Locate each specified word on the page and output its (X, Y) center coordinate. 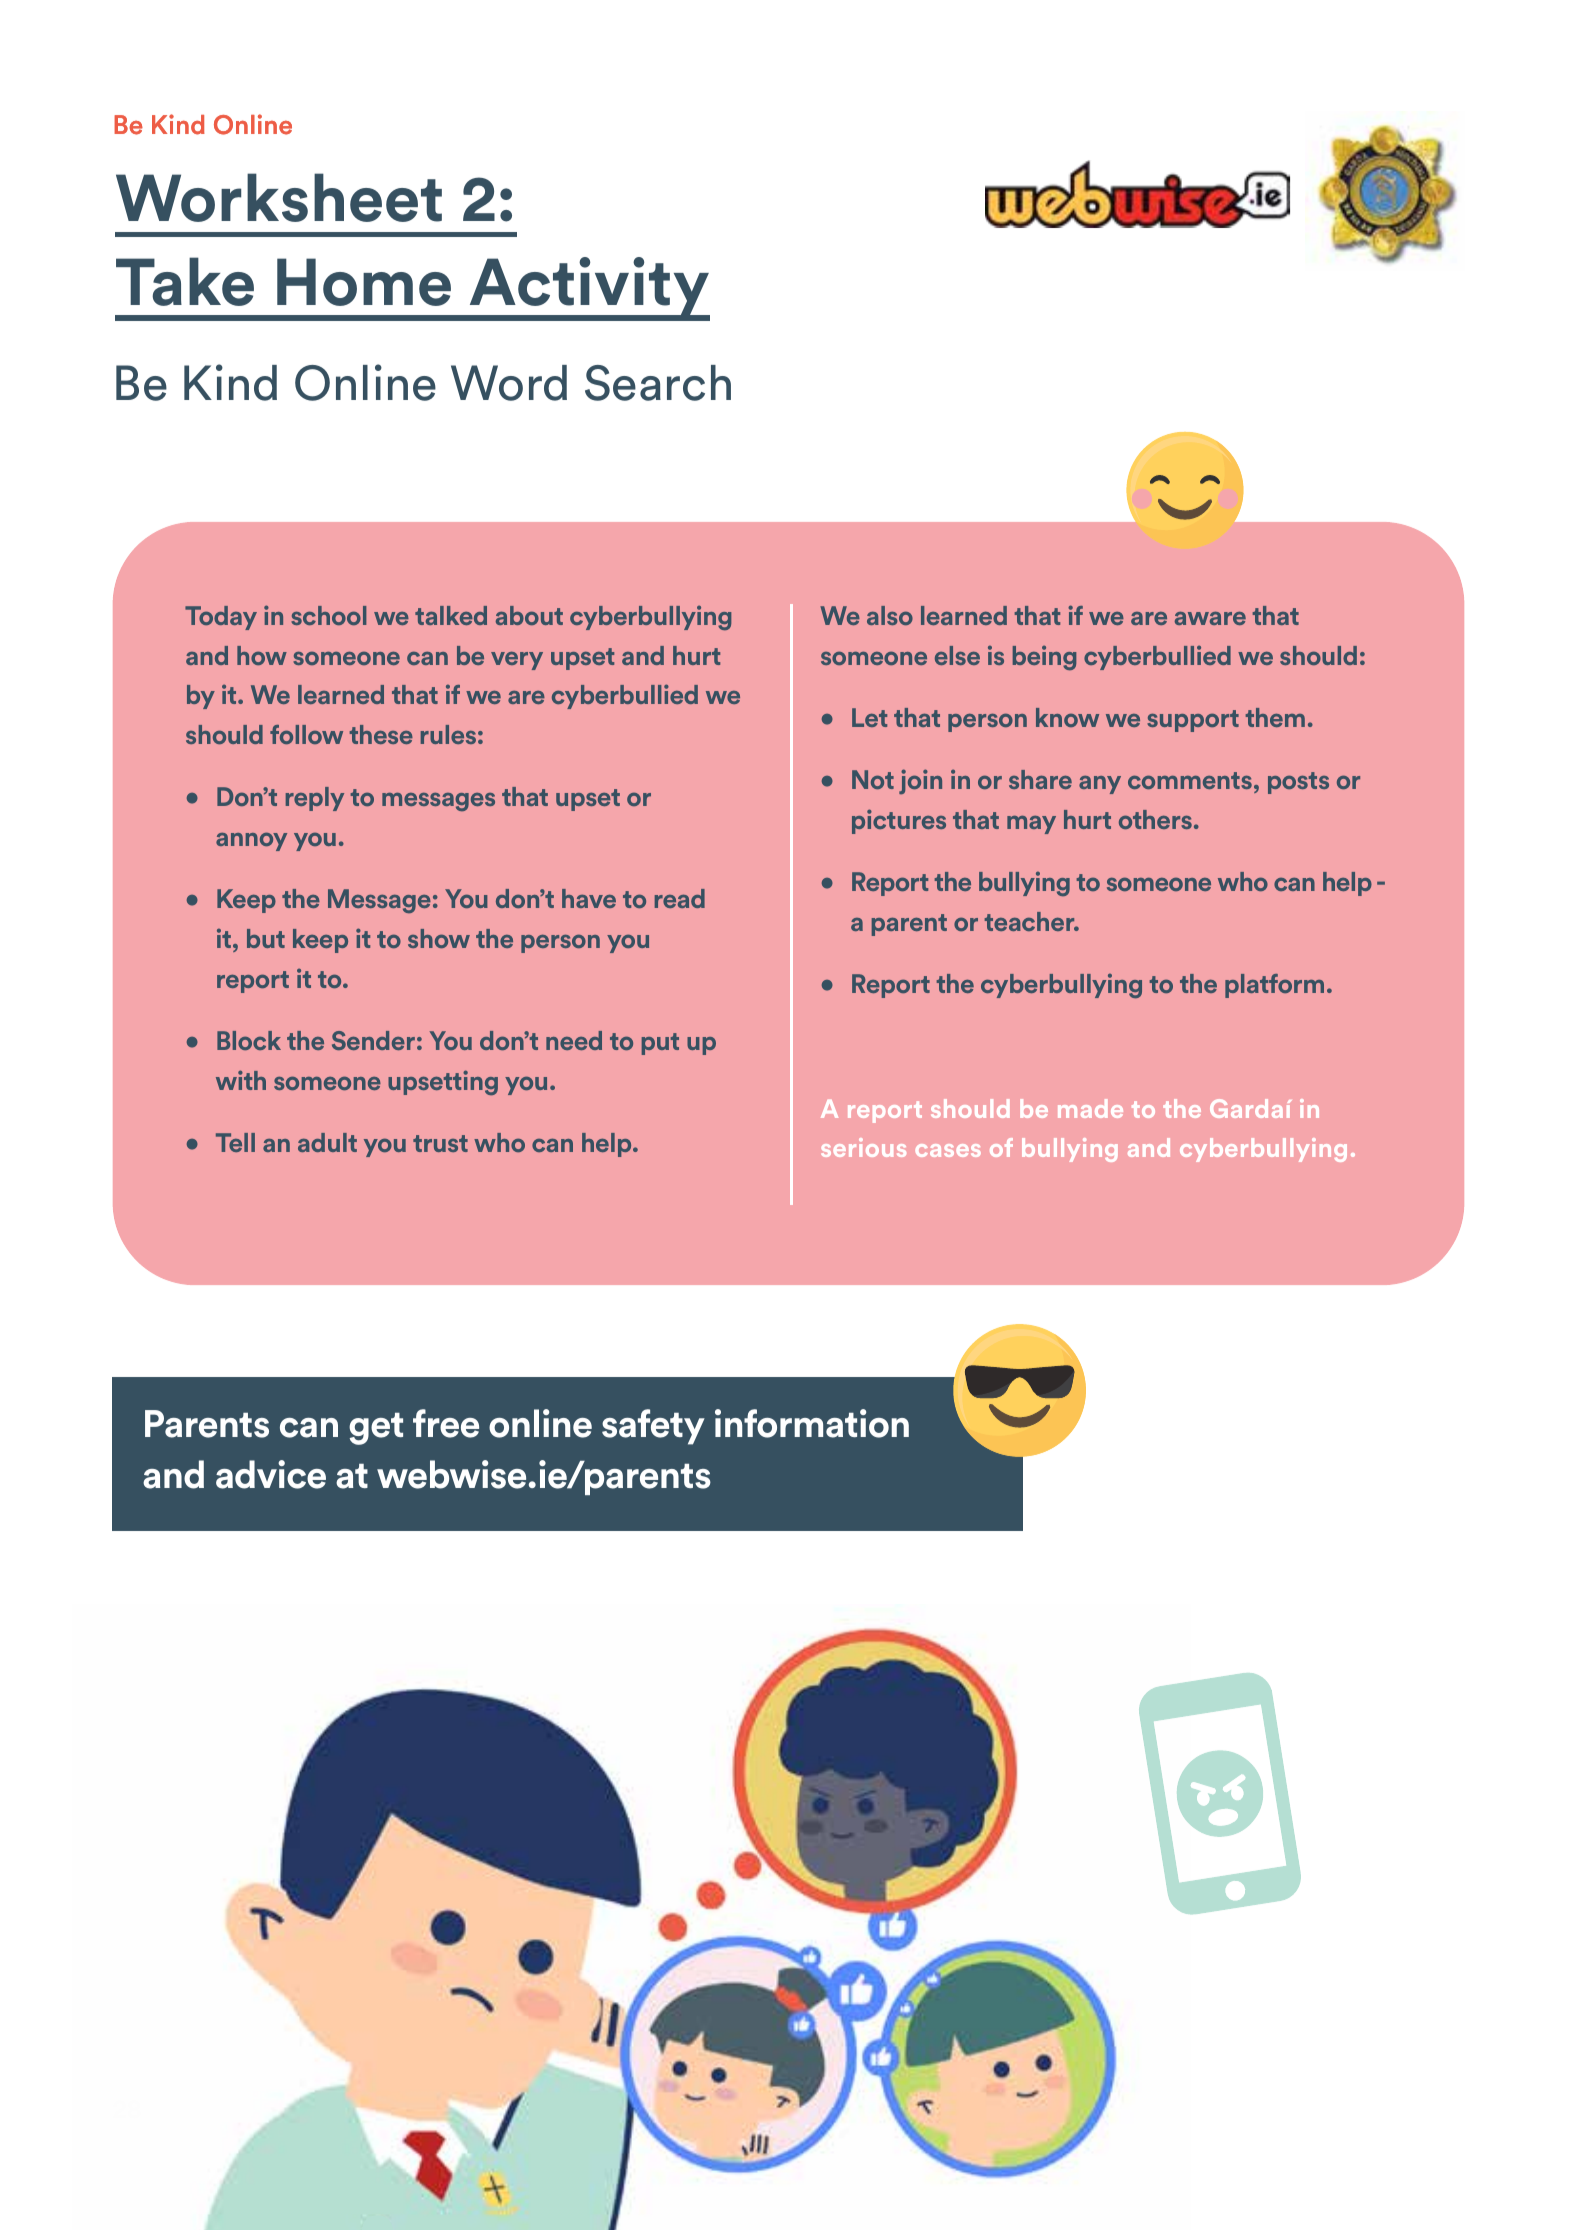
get (376, 1429)
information (812, 1423)
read (680, 898)
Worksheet (279, 197)
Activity (589, 288)
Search (658, 383)
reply (315, 799)
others (1155, 819)
